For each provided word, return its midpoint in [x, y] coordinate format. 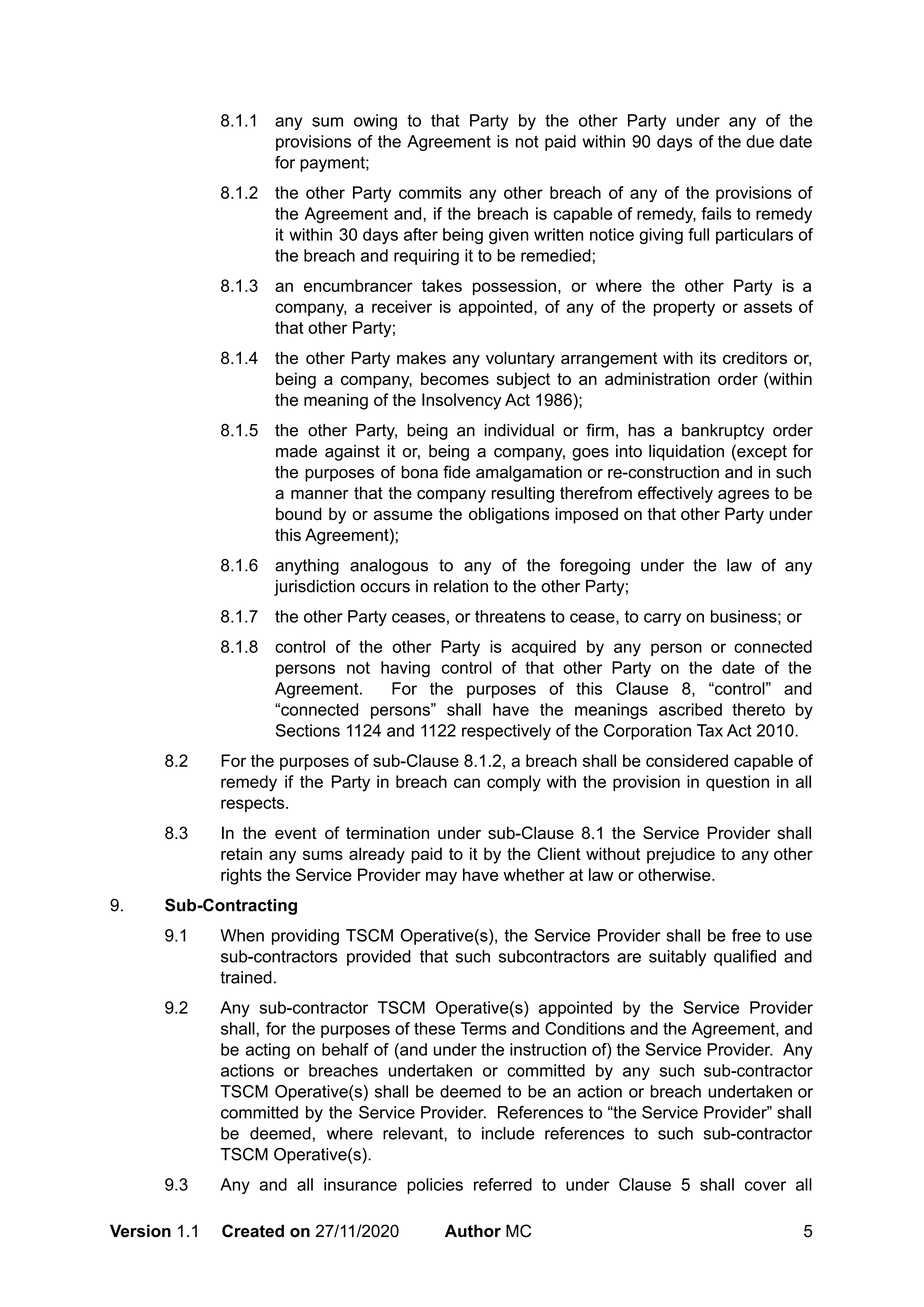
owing [375, 122]
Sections [308, 730]
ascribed [690, 709]
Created [253, 1231]
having [405, 669]
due [760, 141]
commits [430, 192]
